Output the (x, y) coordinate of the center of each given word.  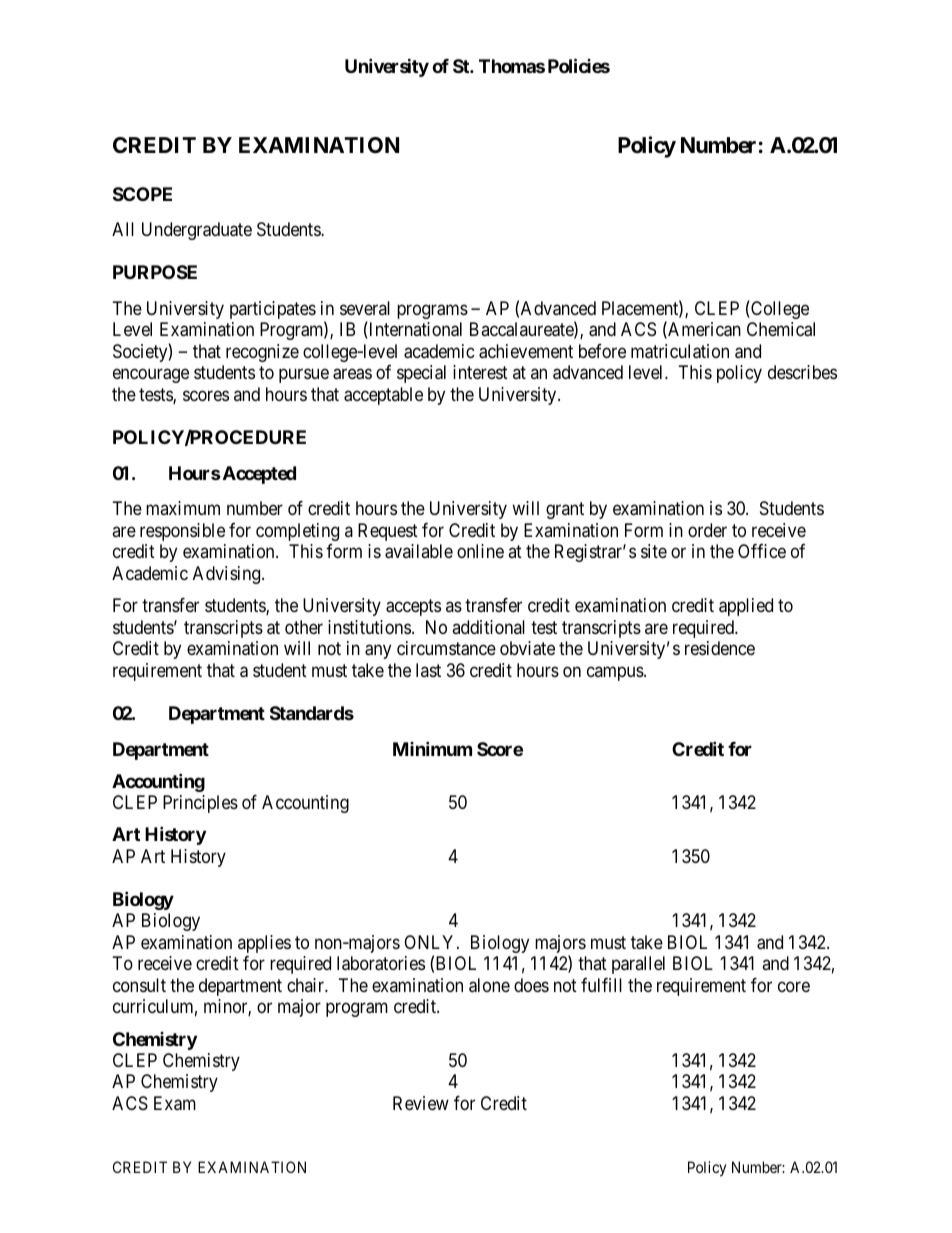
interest (480, 372)
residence (720, 648)
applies (264, 944)
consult (139, 985)
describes (802, 372)
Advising (228, 575)
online (480, 551)
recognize (262, 353)
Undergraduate (197, 231)
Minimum (432, 748)
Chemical (781, 329)
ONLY (431, 942)
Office (762, 551)
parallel (638, 965)
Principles (200, 804)
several (365, 308)
